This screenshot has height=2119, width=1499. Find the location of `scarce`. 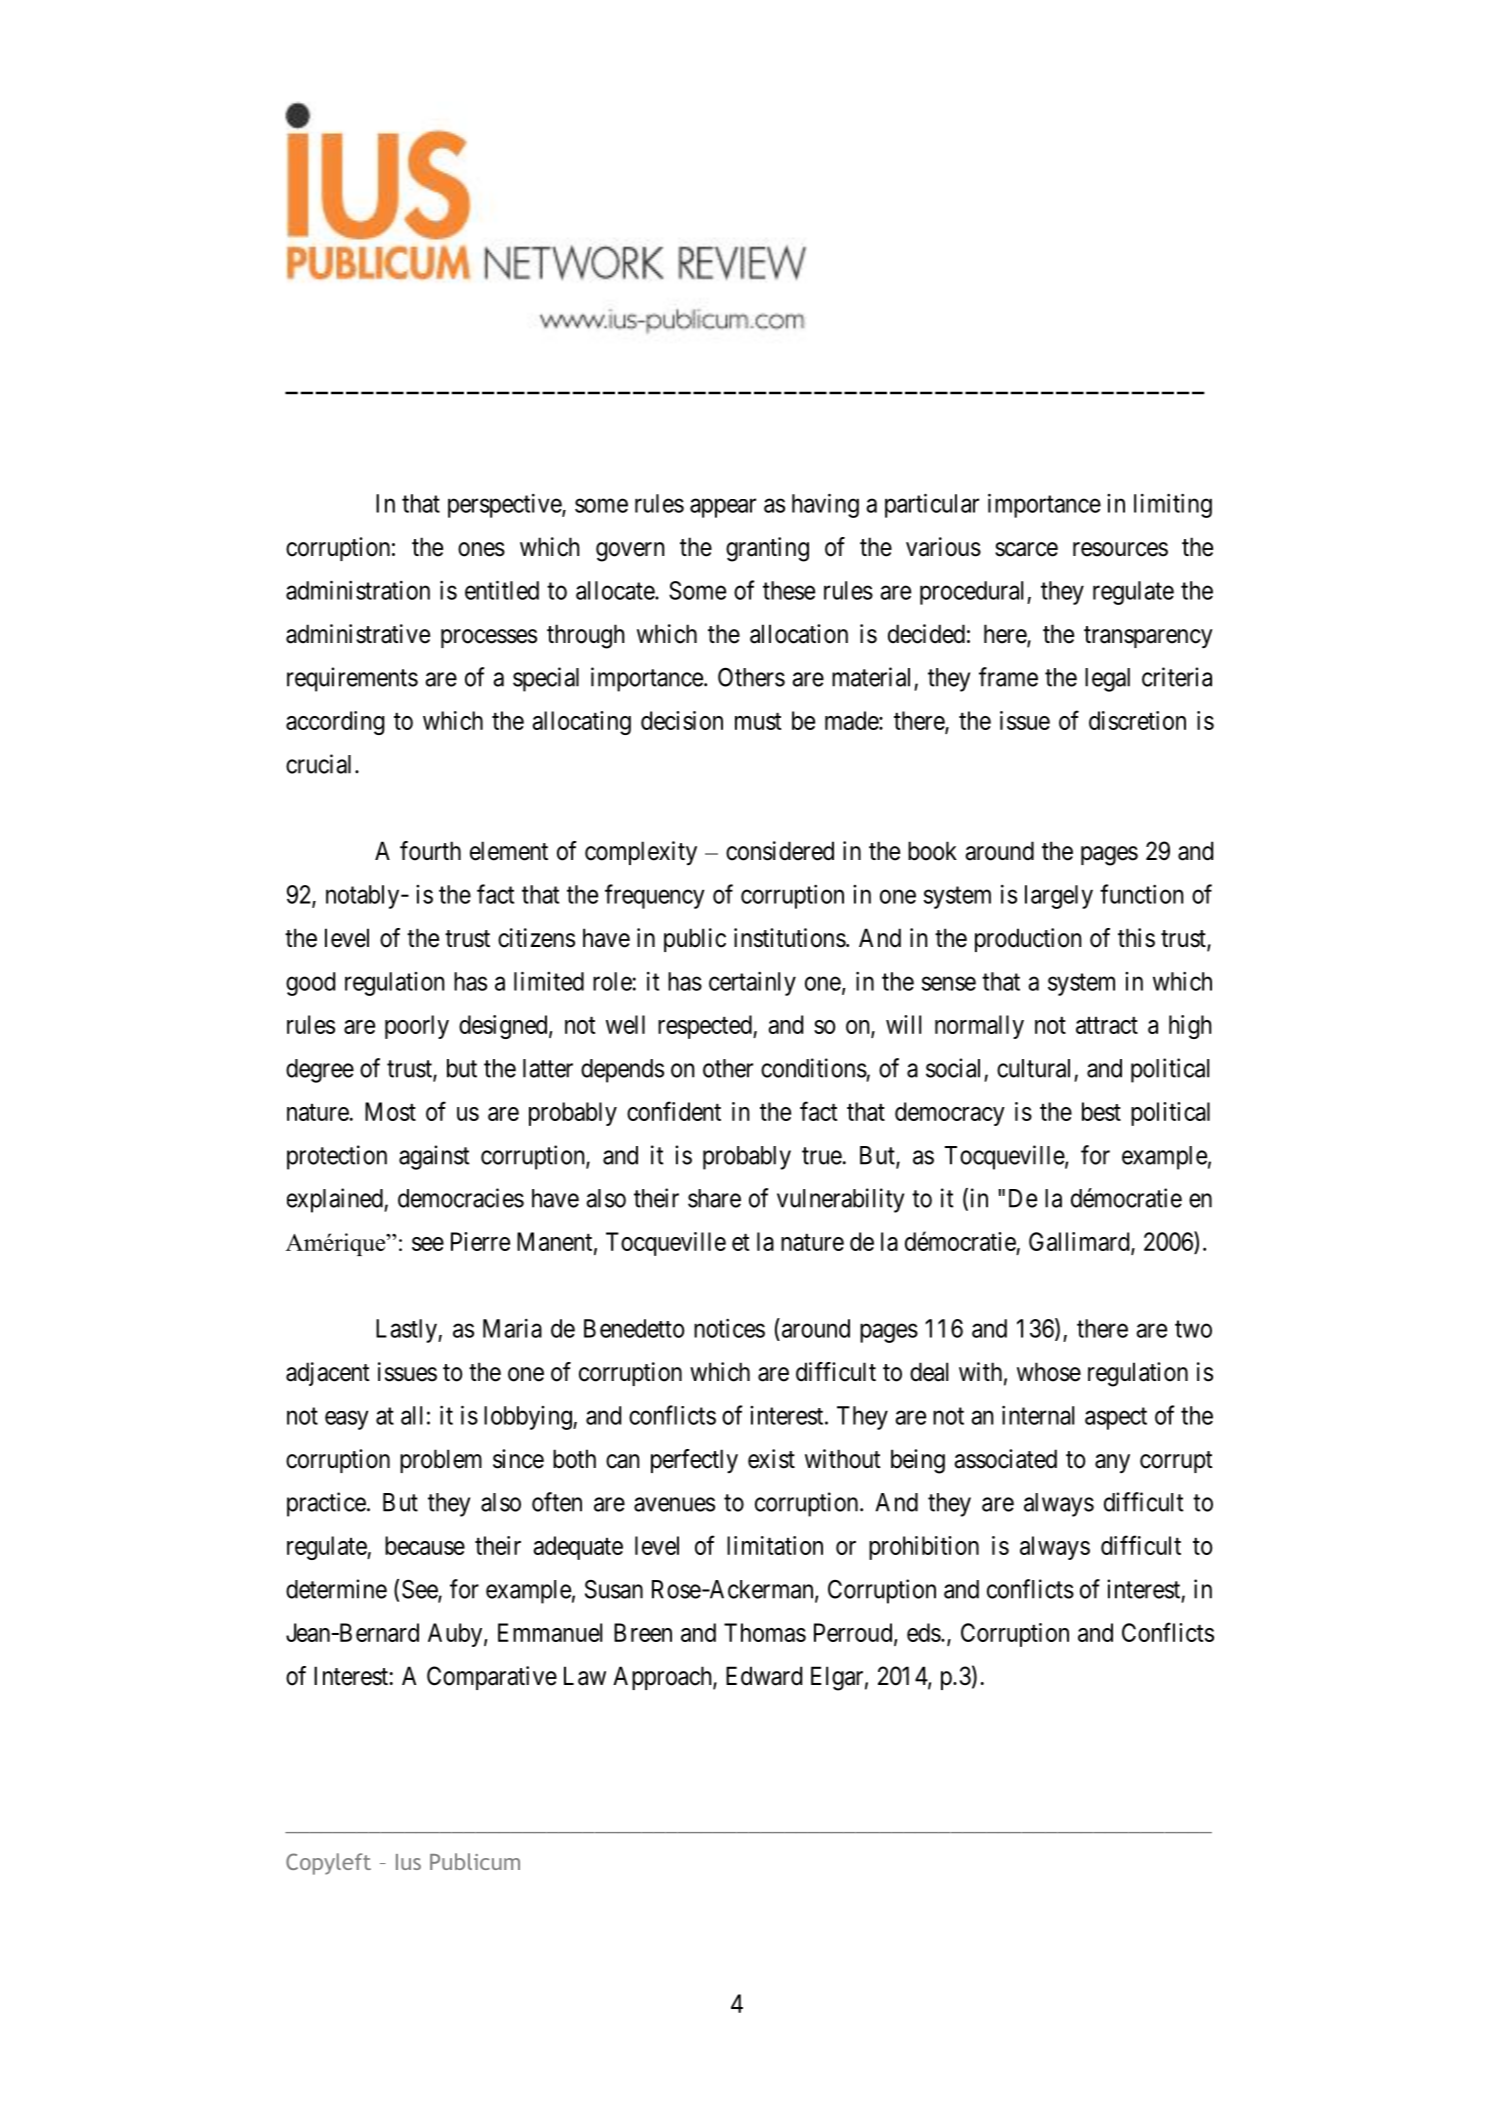

scarce is located at coordinates (1026, 549).
